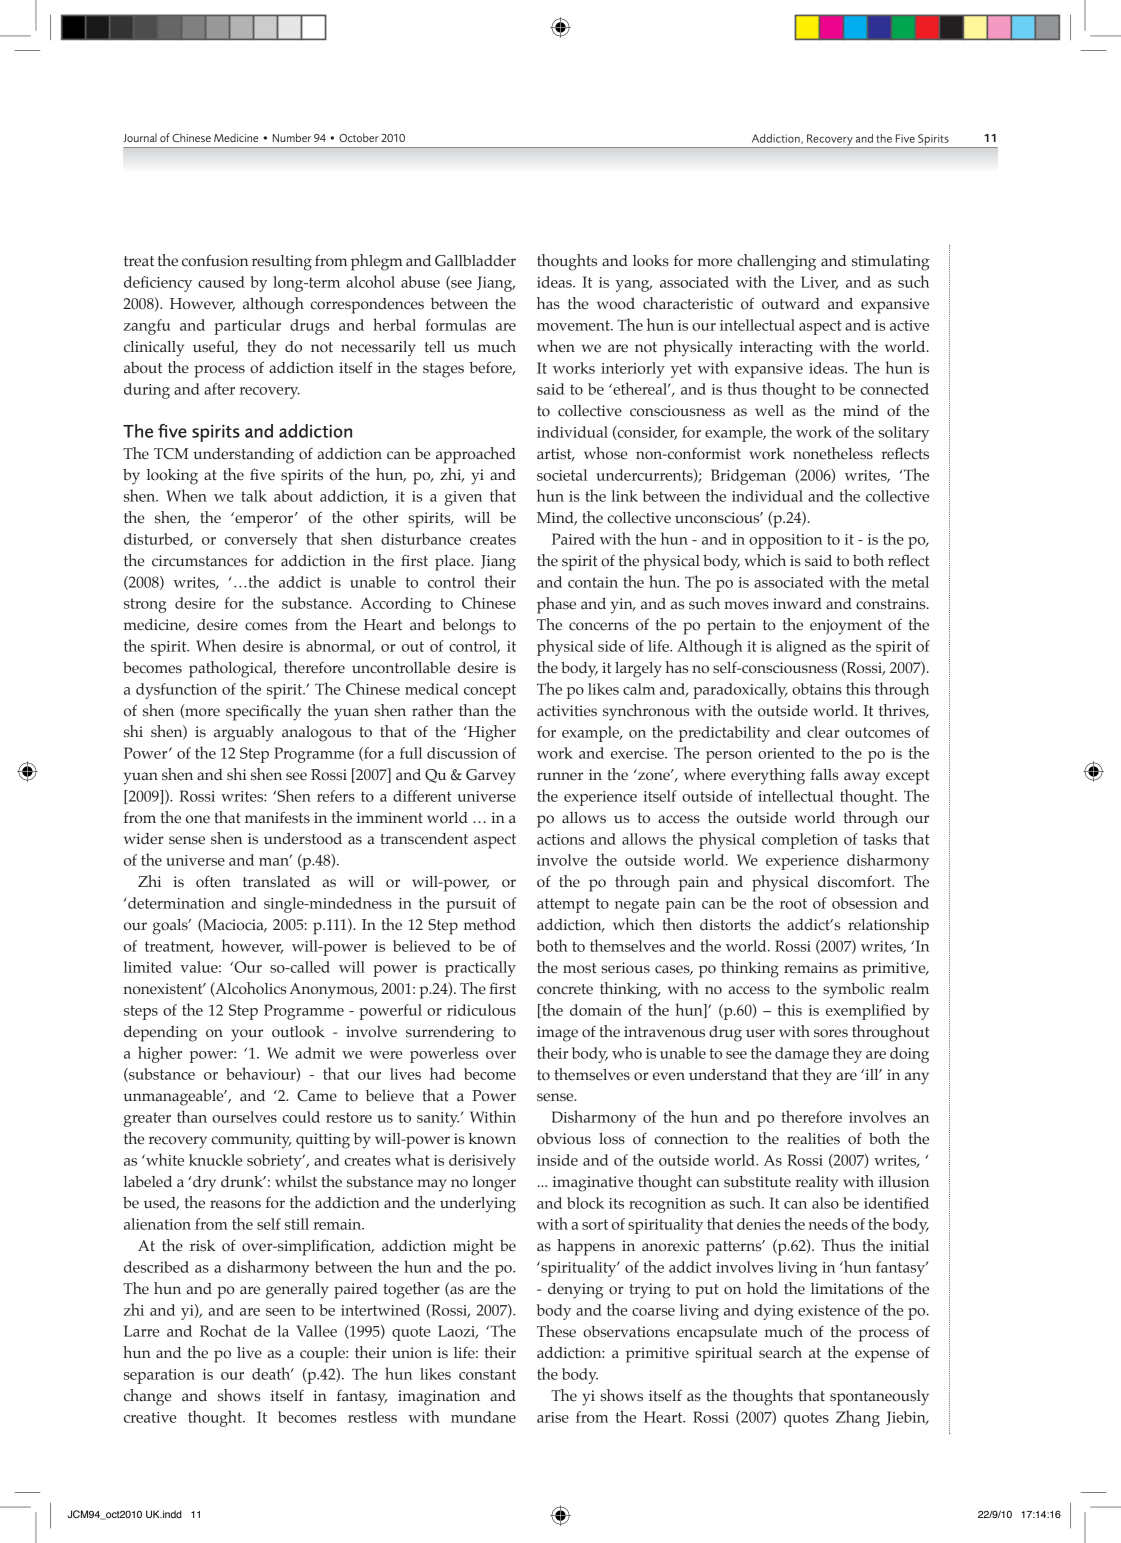 The height and width of the screenshot is (1543, 1121). I want to click on arguably, so click(244, 734).
